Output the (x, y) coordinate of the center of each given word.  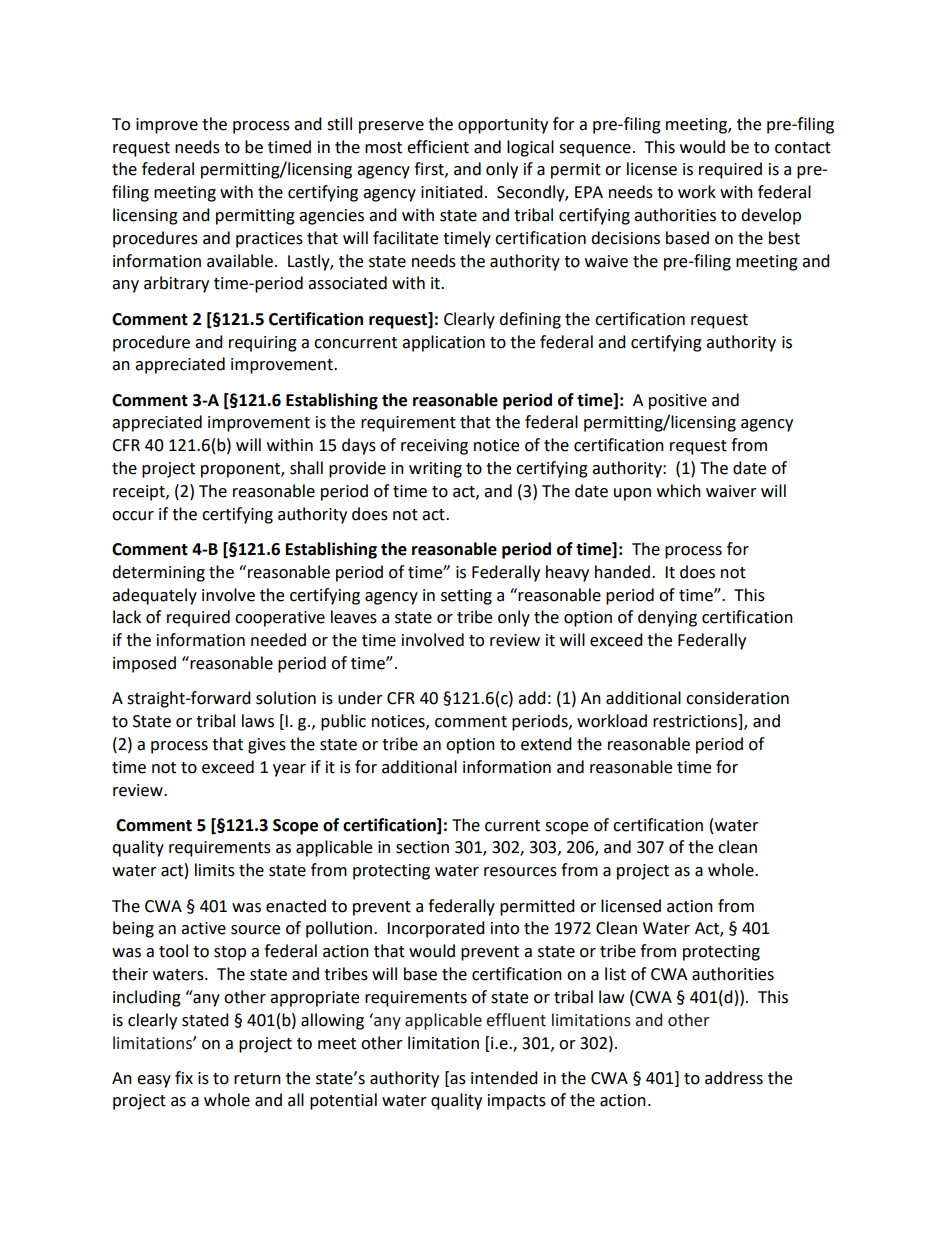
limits (215, 870)
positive (678, 402)
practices (269, 240)
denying (667, 618)
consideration (737, 698)
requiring (263, 344)
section (422, 847)
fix (184, 1077)
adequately (154, 596)
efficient (438, 147)
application (443, 343)
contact (803, 148)
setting (466, 597)
